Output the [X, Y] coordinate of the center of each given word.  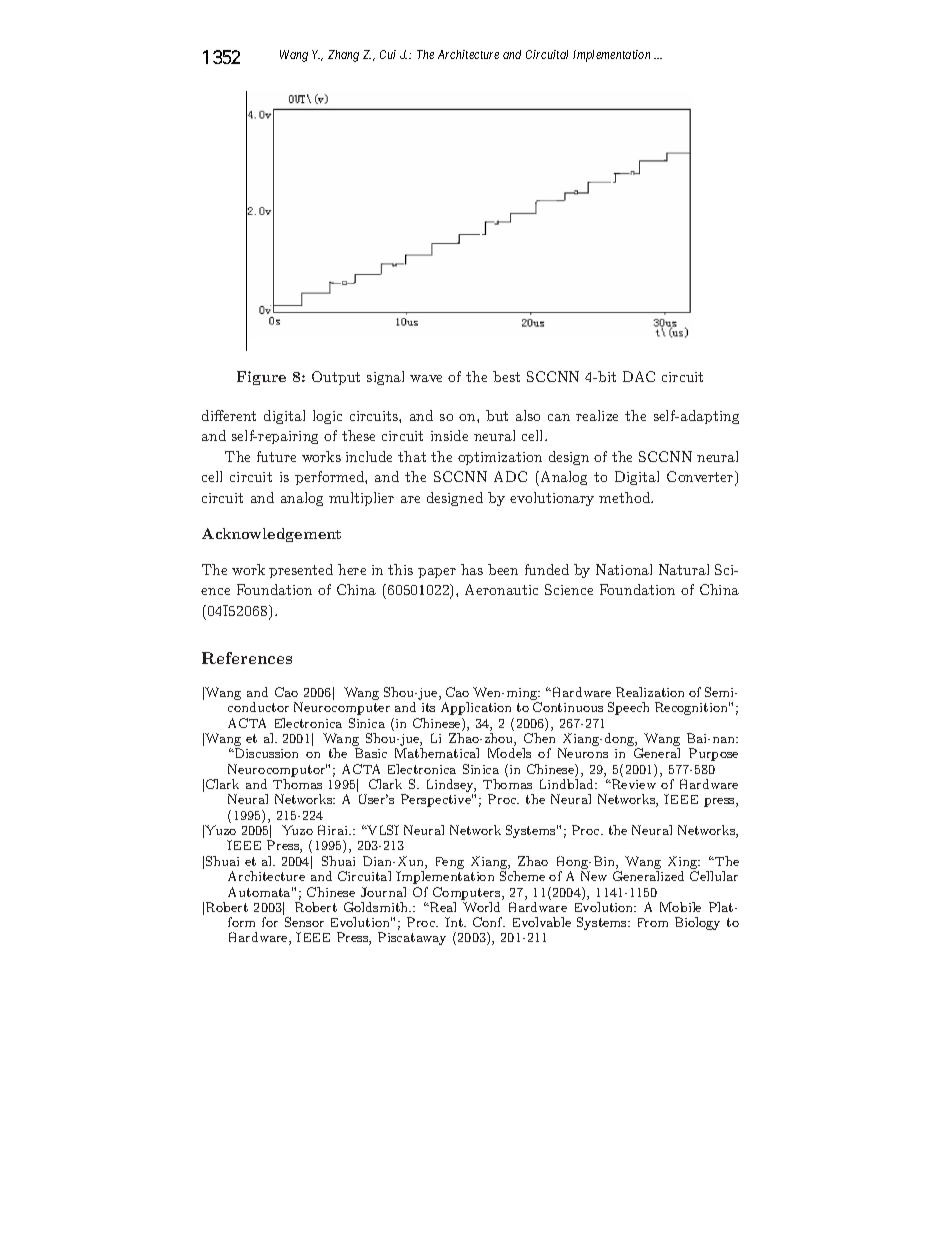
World [481, 907]
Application [476, 708]
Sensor [304, 922]
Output [336, 378]
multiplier [361, 499]
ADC [510, 476]
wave [426, 378]
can [559, 417]
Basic [371, 753]
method [626, 497]
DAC [639, 376]
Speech [628, 708]
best [506, 376]
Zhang [343, 56]
